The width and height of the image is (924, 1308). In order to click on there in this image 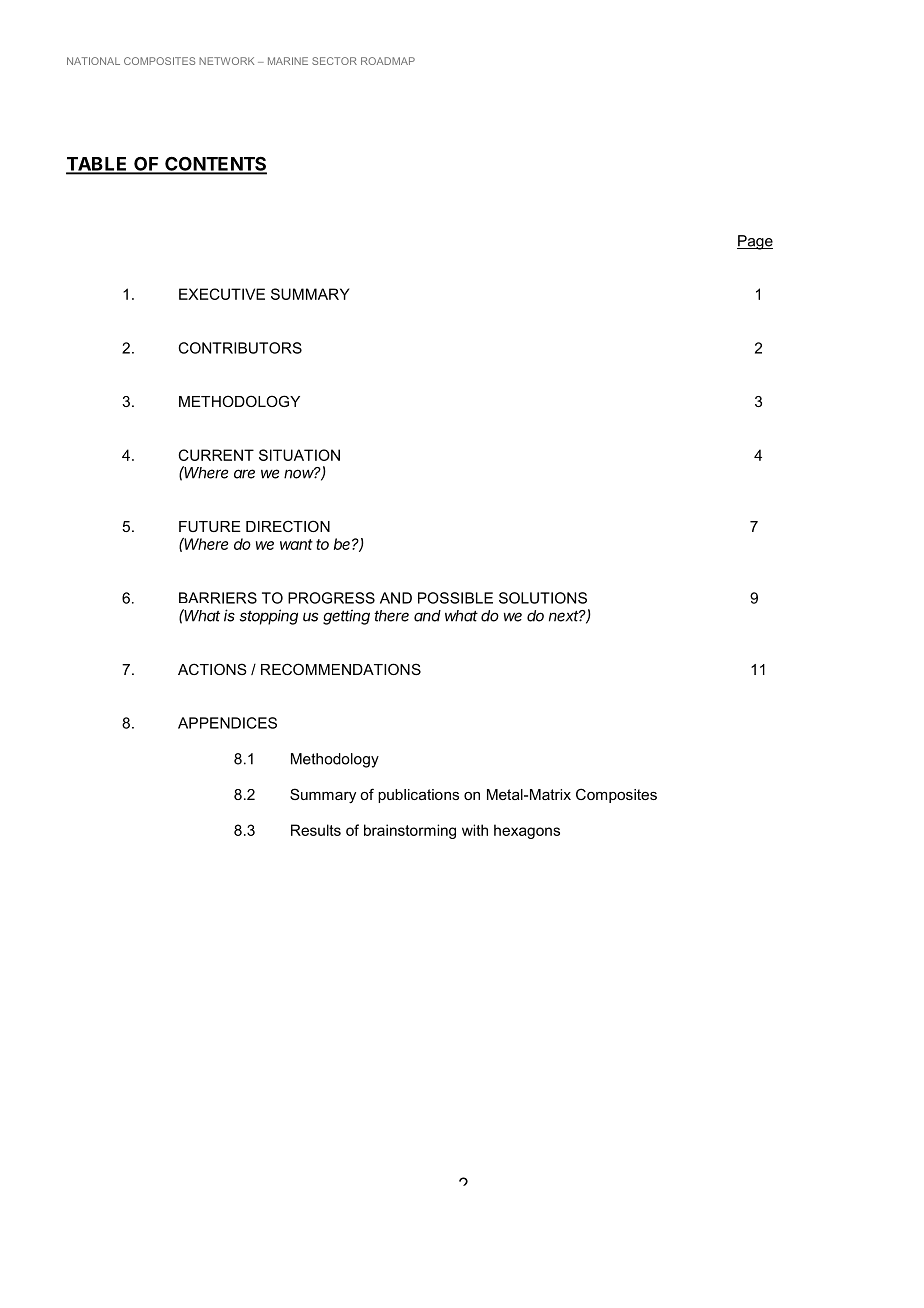, I will do `click(391, 616)`.
